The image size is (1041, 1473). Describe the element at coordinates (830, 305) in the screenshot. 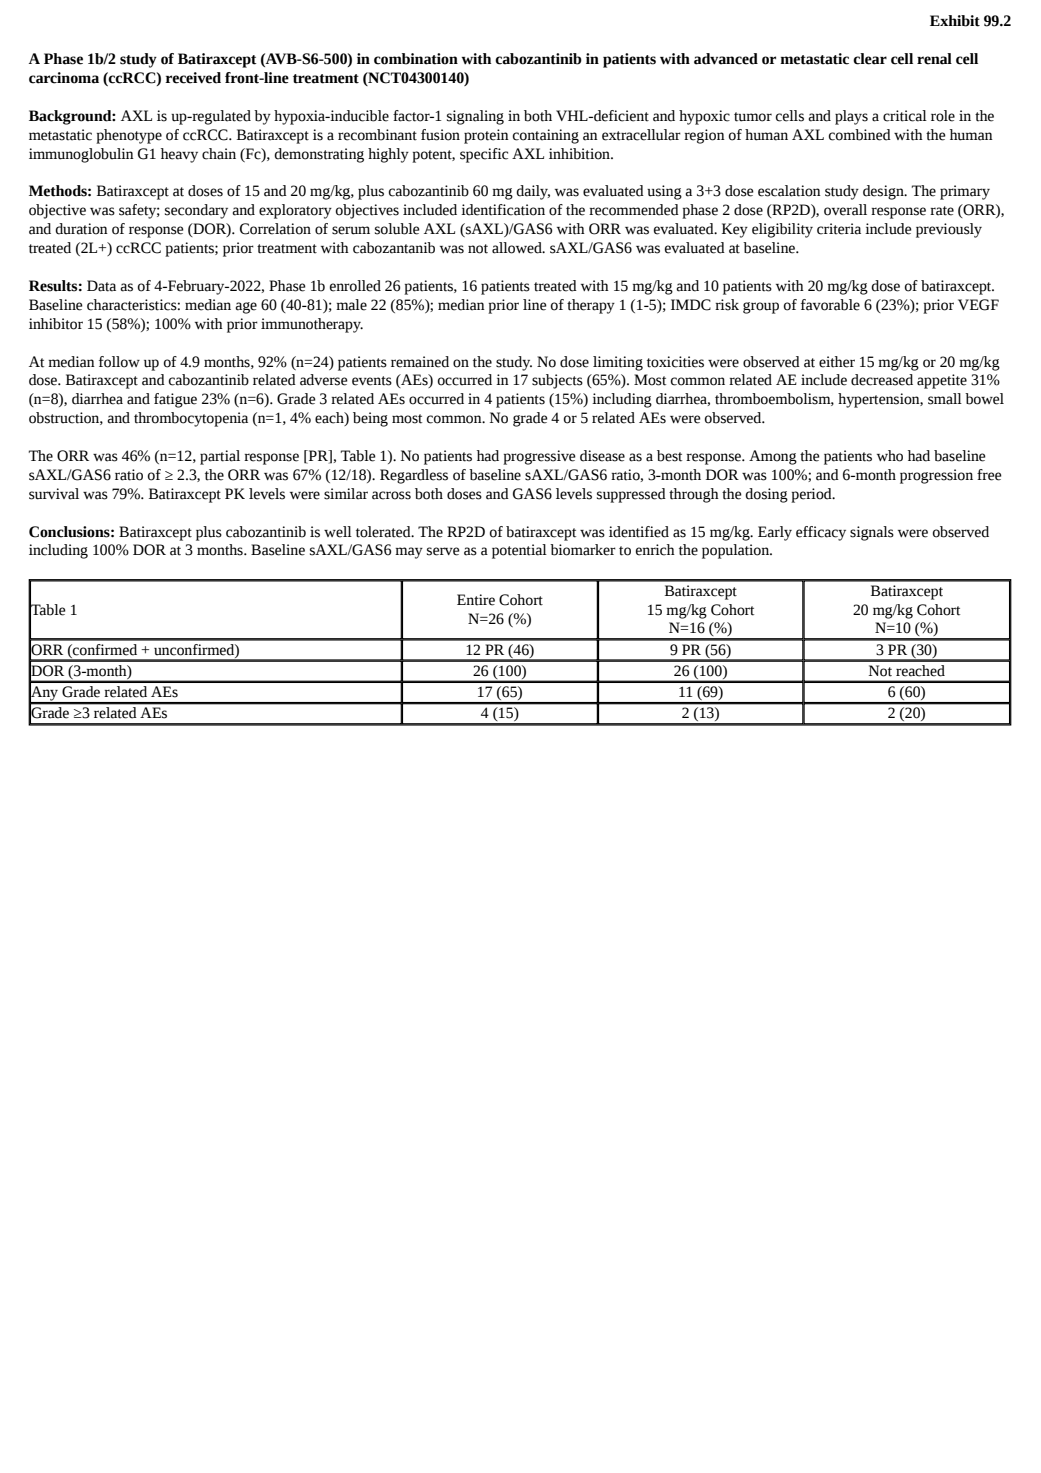

I see `favorable` at that location.
